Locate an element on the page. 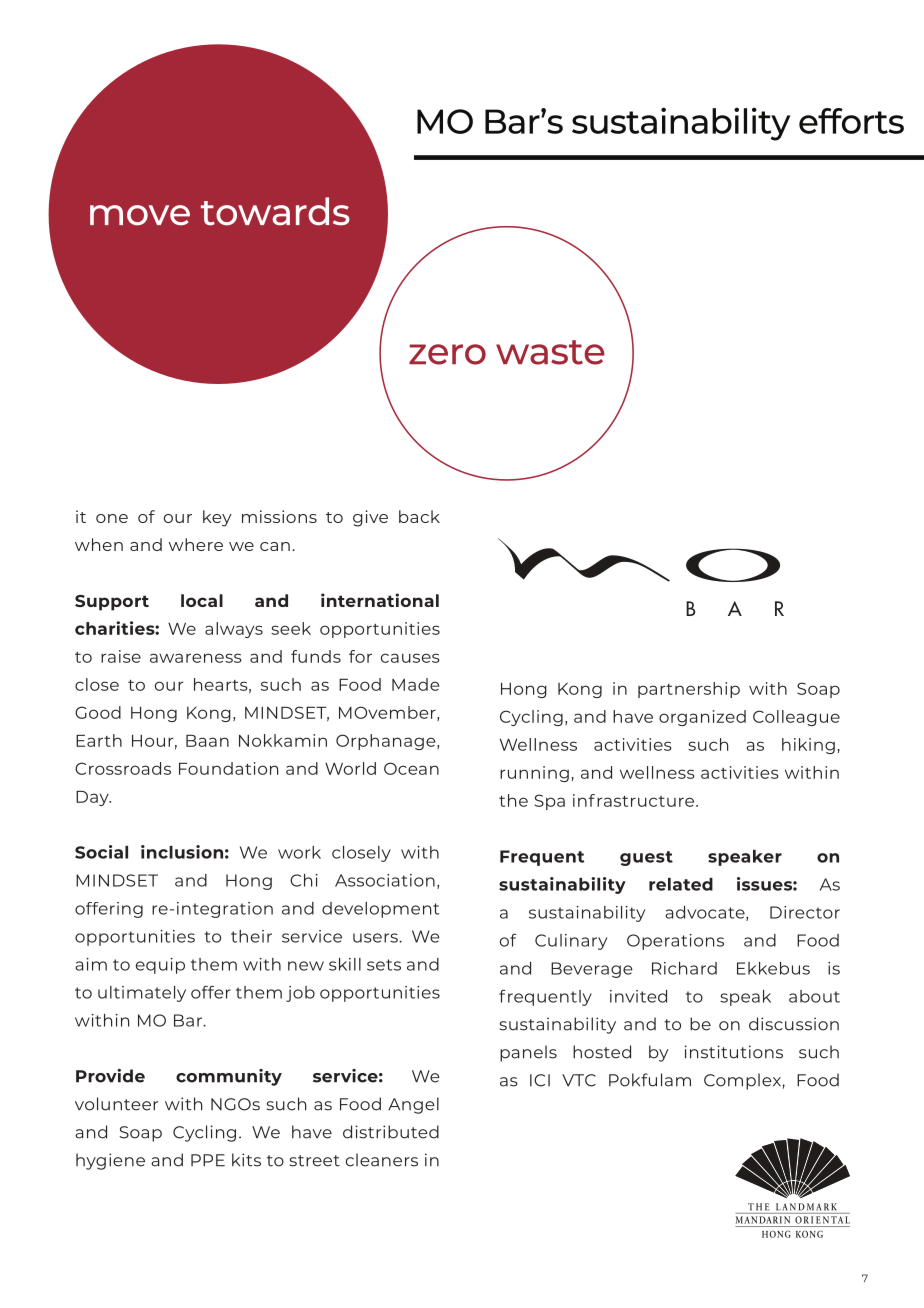 This image has height=1308, width=924. Made is located at coordinates (415, 684).
